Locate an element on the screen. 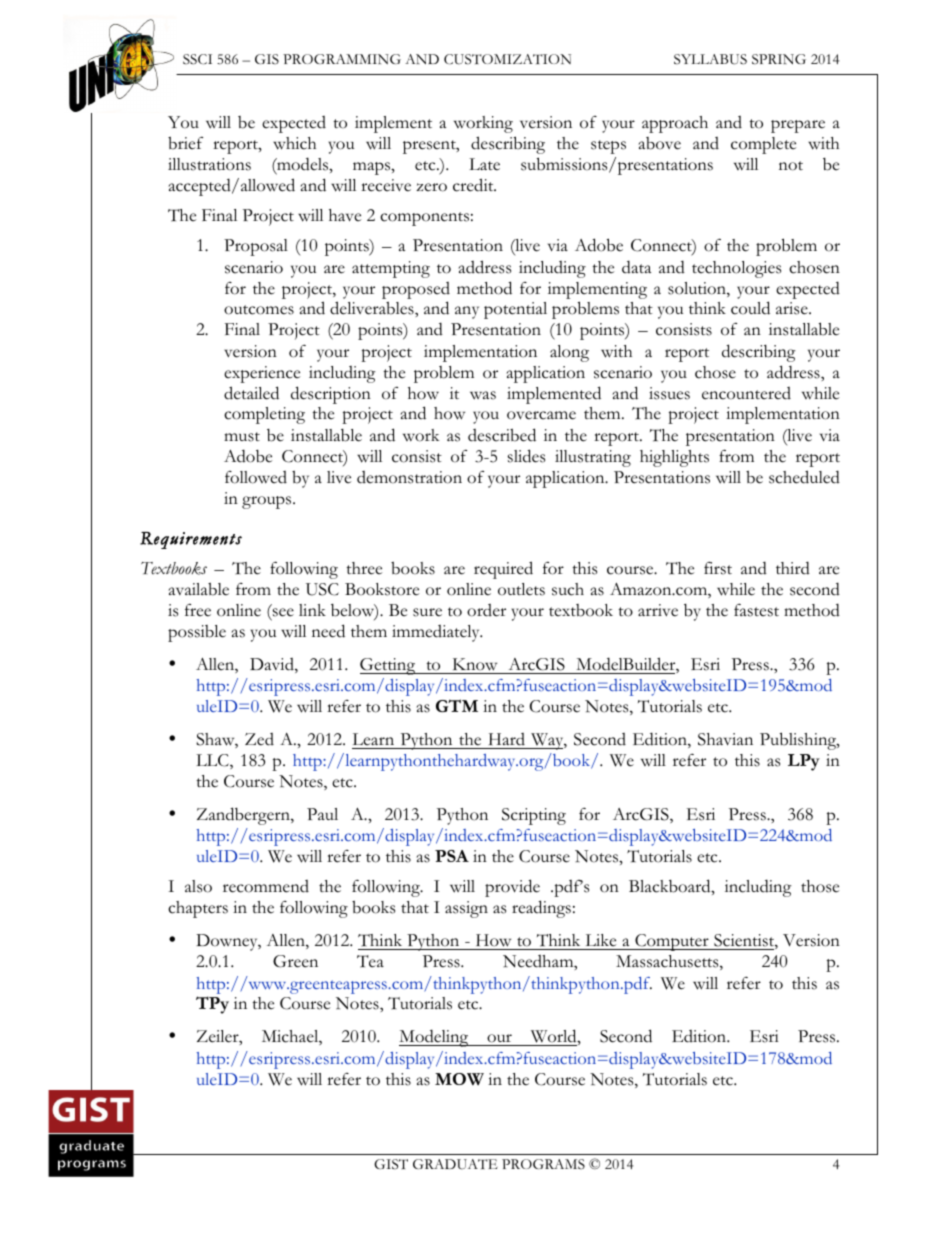 This screenshot has width=952, height=1233. which is located at coordinates (294, 143).
